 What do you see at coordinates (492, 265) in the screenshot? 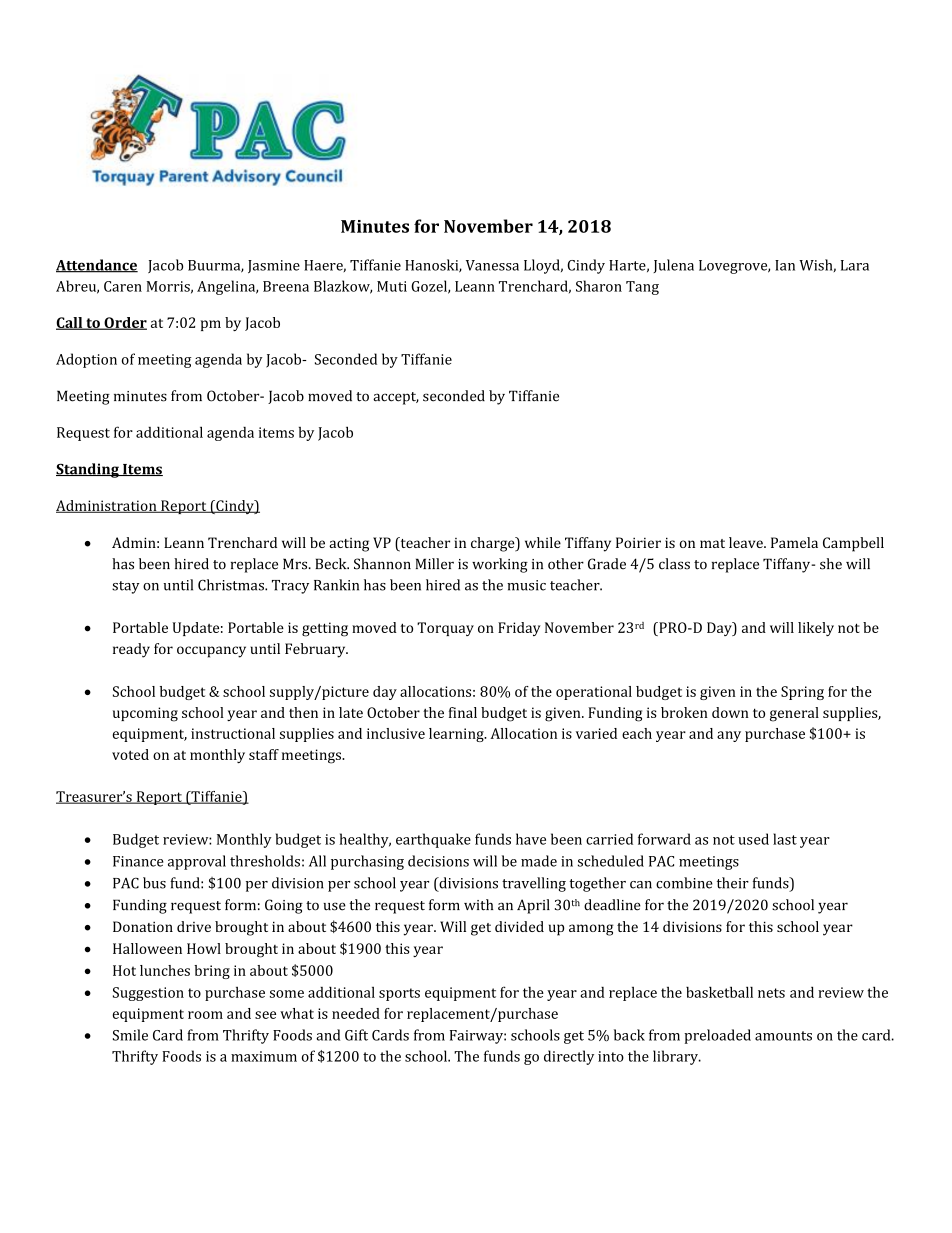
I see `Vanessa` at bounding box center [492, 265].
